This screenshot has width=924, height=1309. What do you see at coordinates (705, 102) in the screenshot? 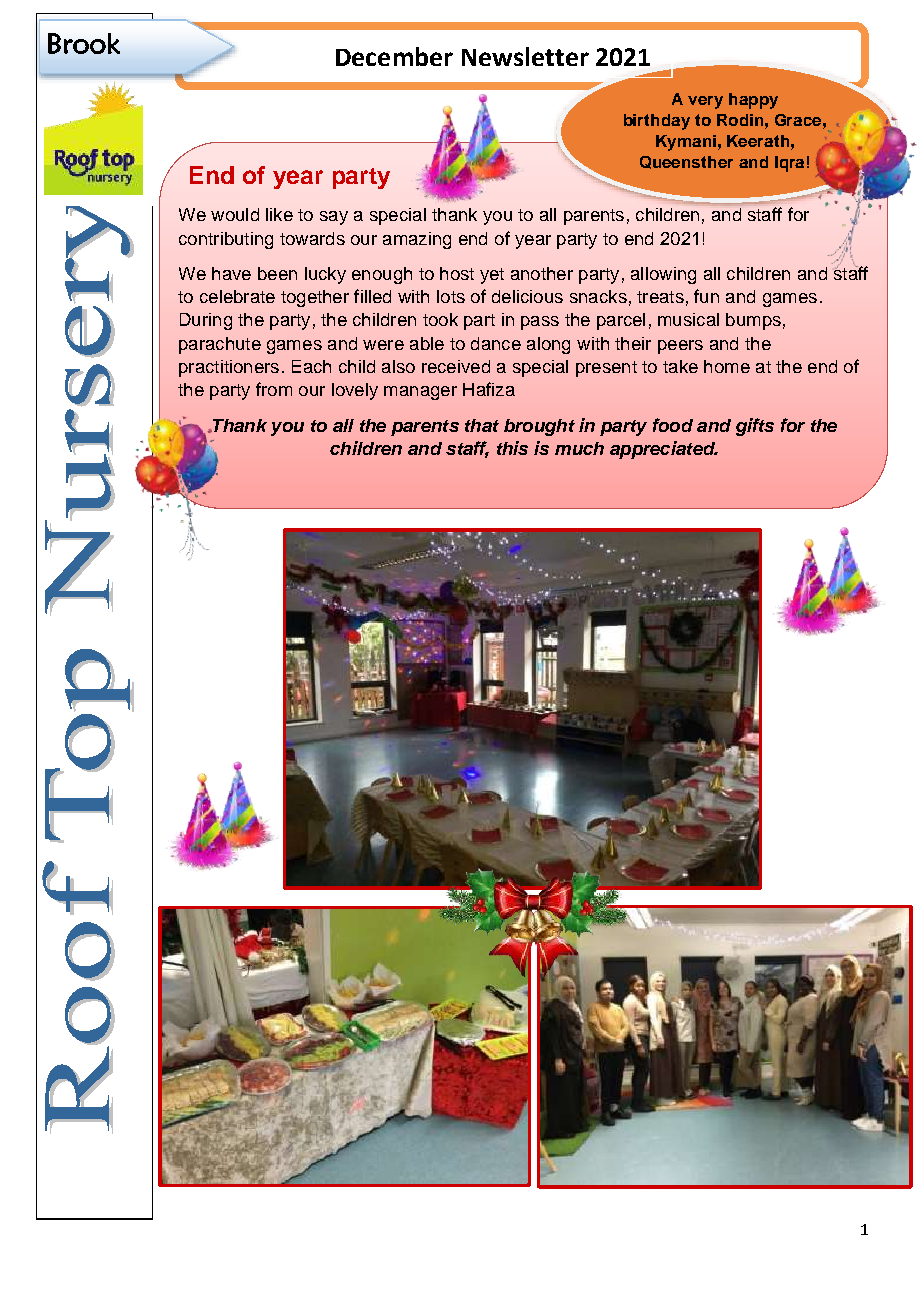
I see `very` at bounding box center [705, 102].
